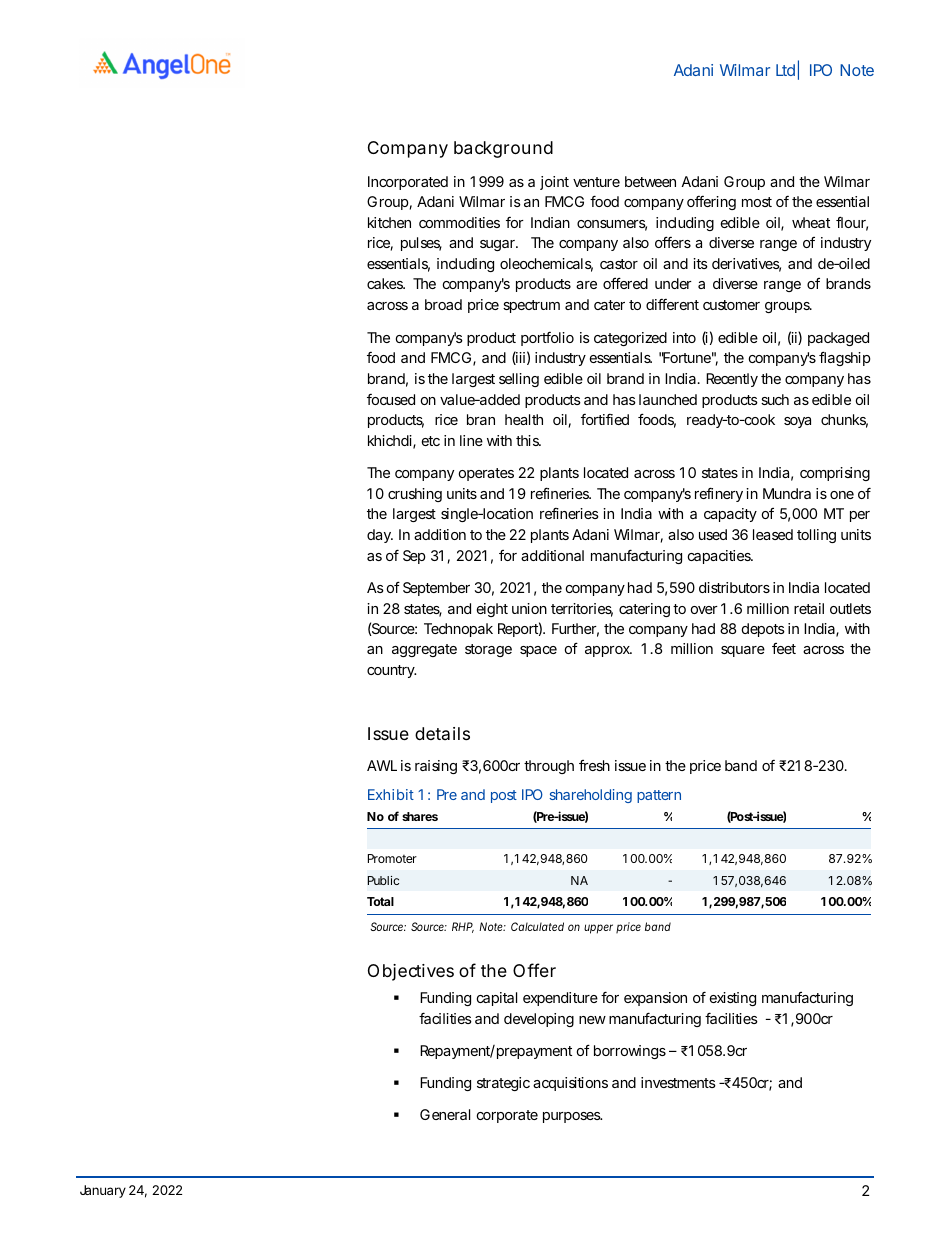 The image size is (952, 1233). What do you see at coordinates (380, 536) in the page?
I see `day` at bounding box center [380, 536].
